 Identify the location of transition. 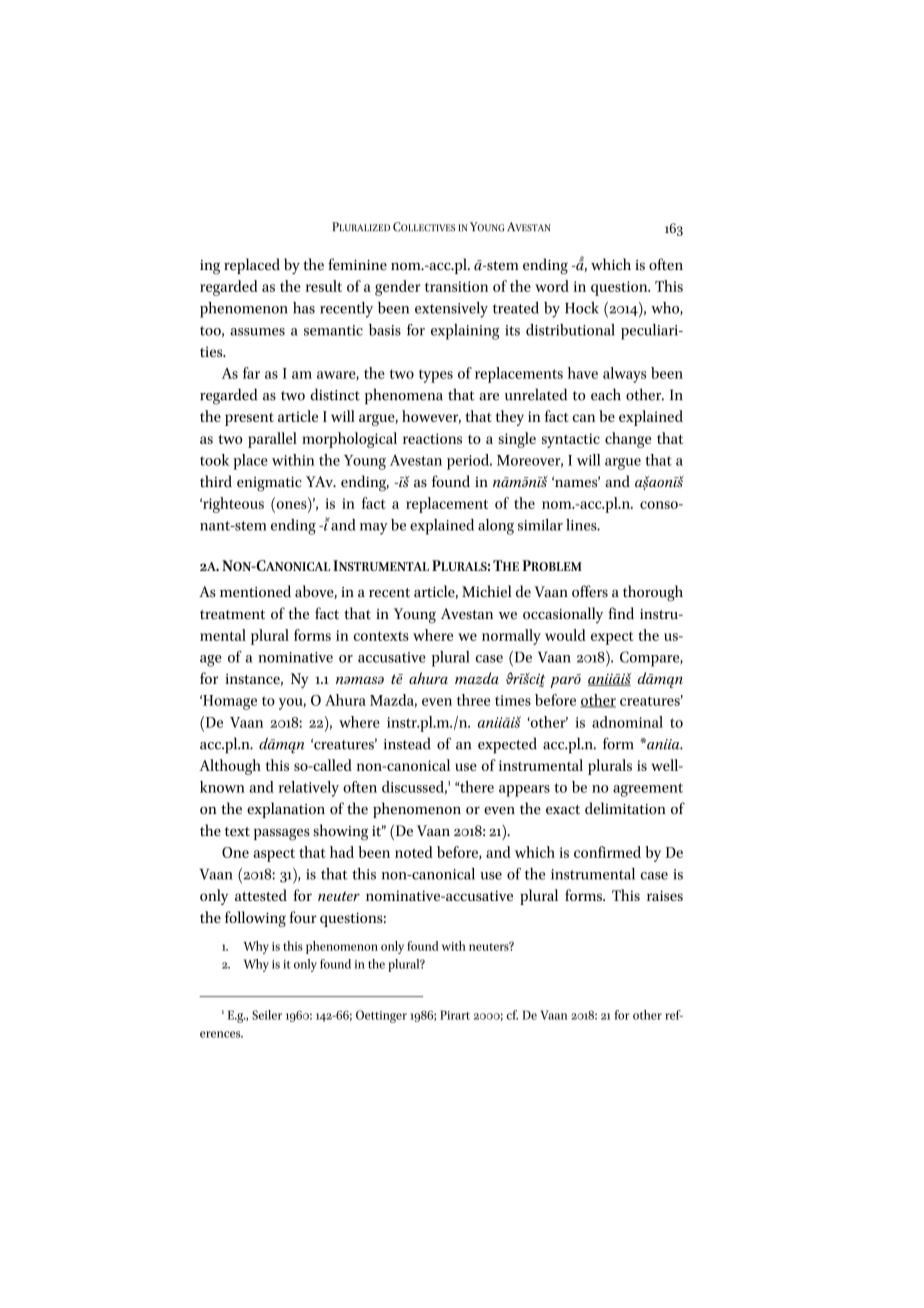
(456, 286).
